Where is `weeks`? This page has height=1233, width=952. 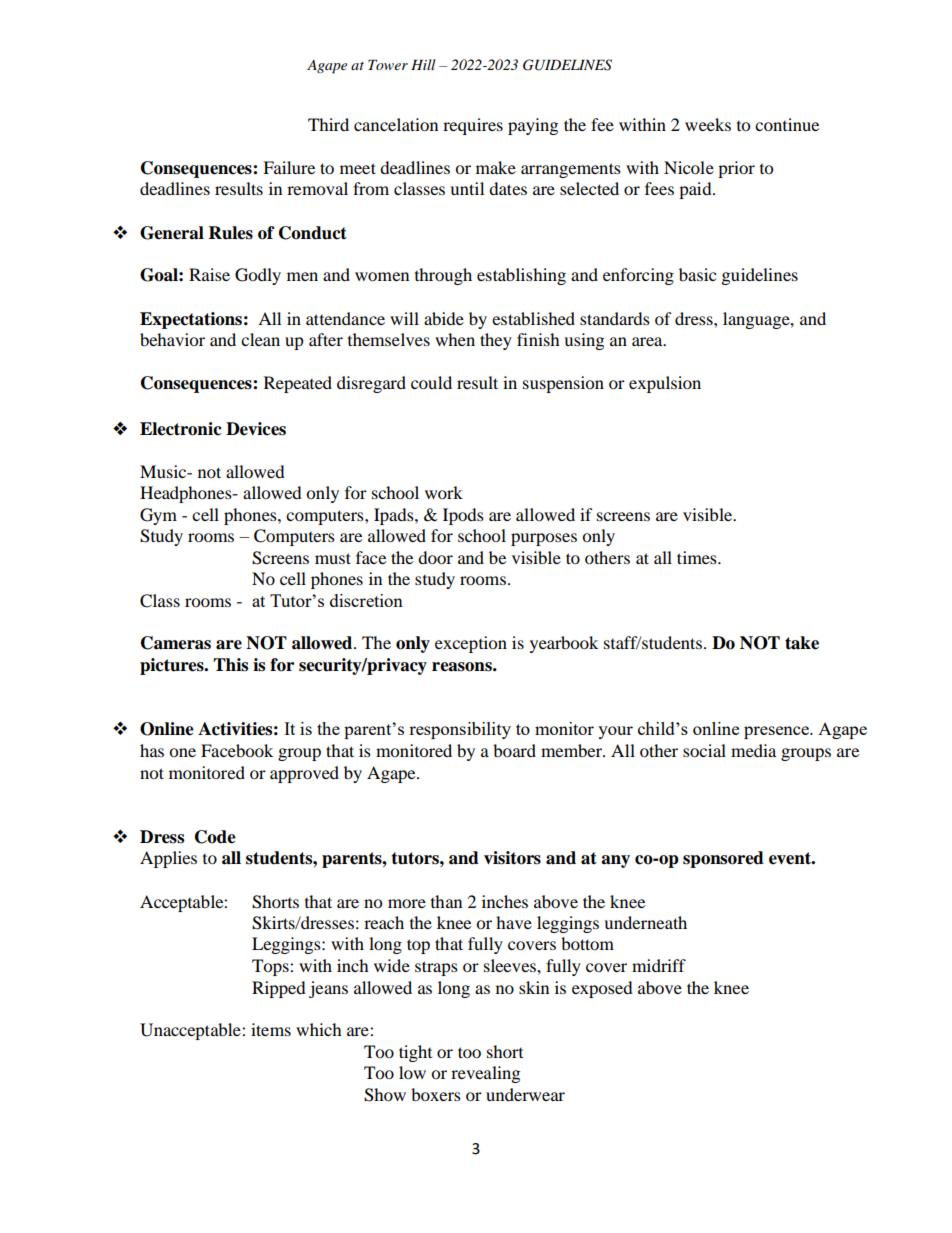
weeks is located at coordinates (708, 124).
